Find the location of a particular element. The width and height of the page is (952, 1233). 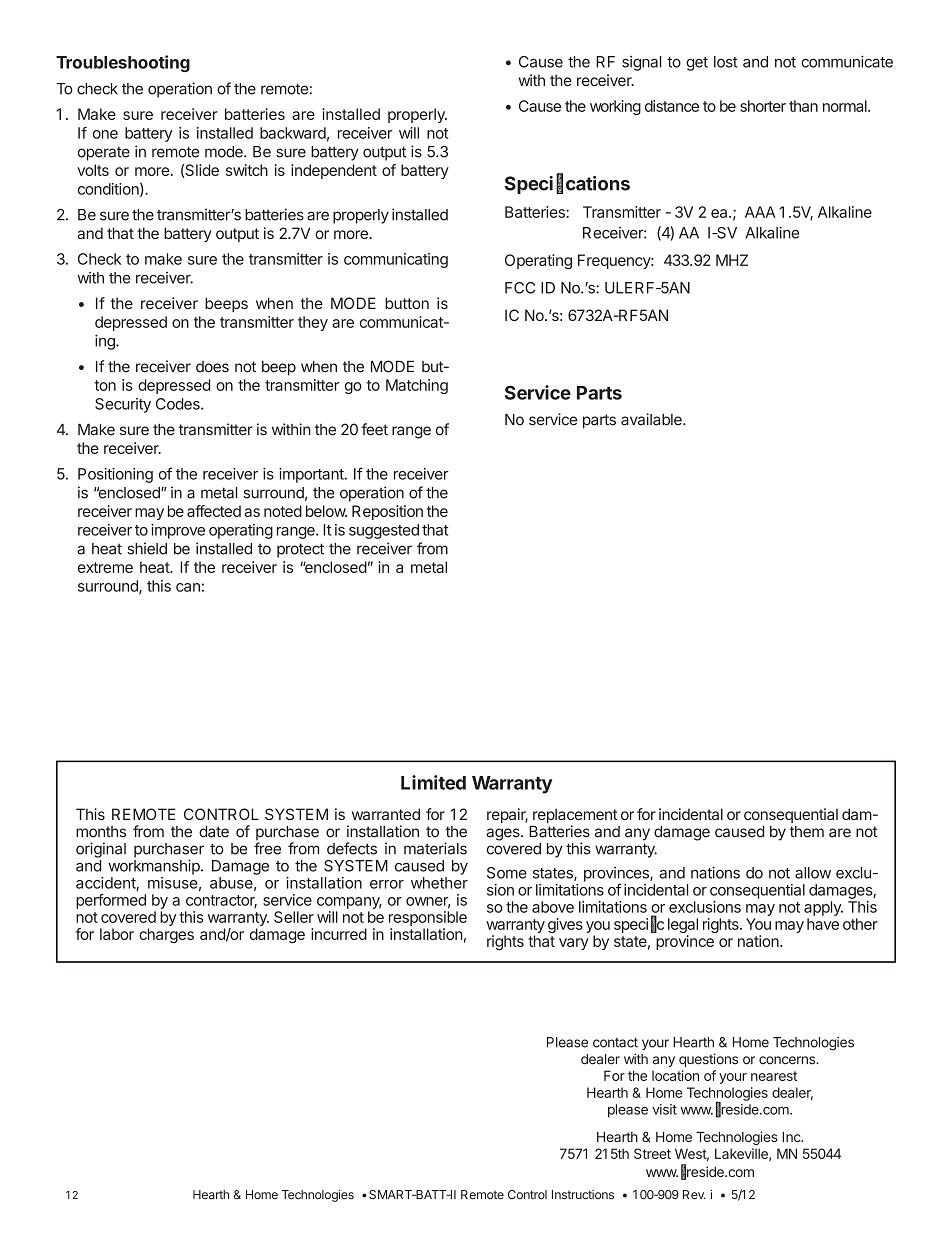

them is located at coordinates (807, 832).
